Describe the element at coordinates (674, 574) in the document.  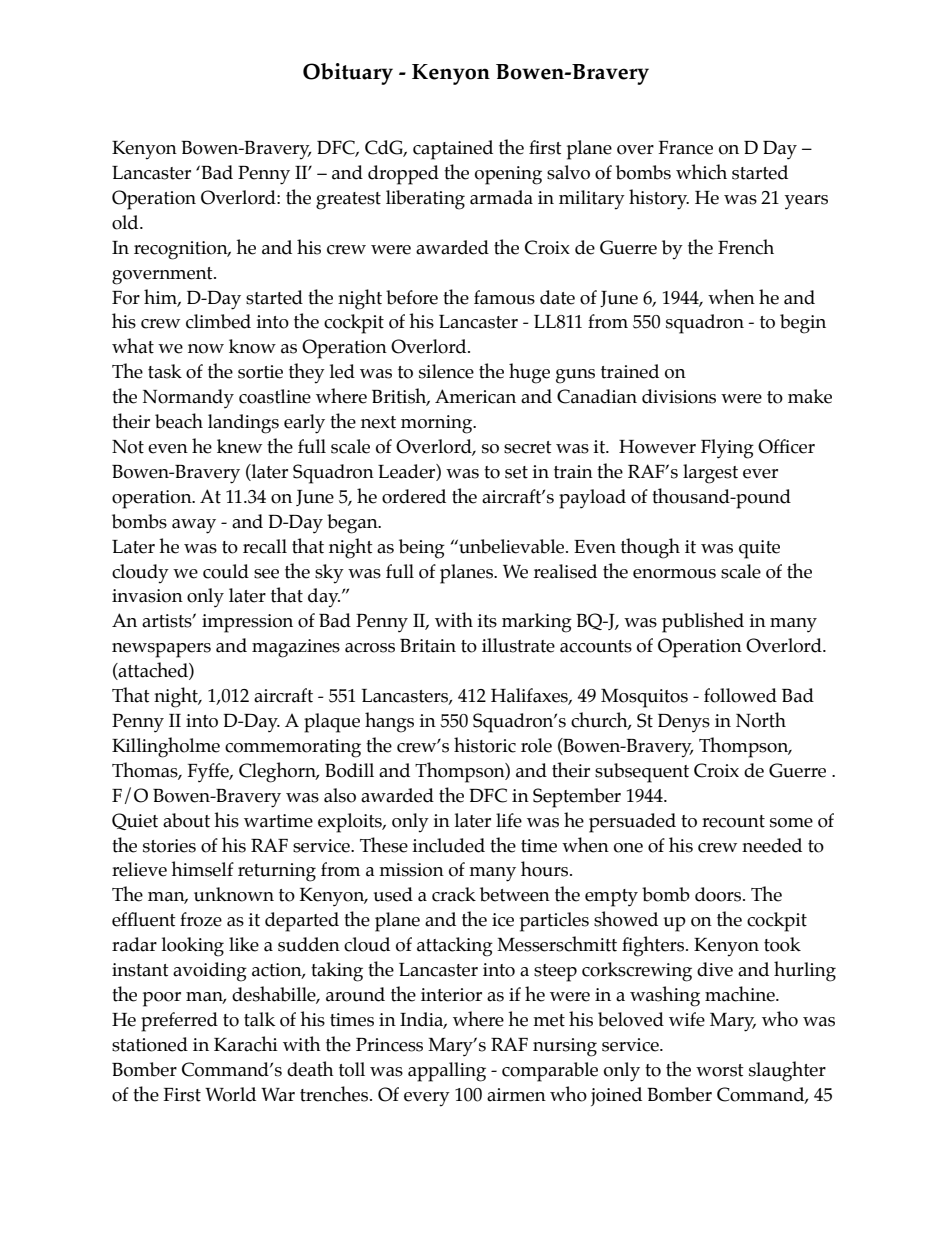
I see `enormous` at that location.
